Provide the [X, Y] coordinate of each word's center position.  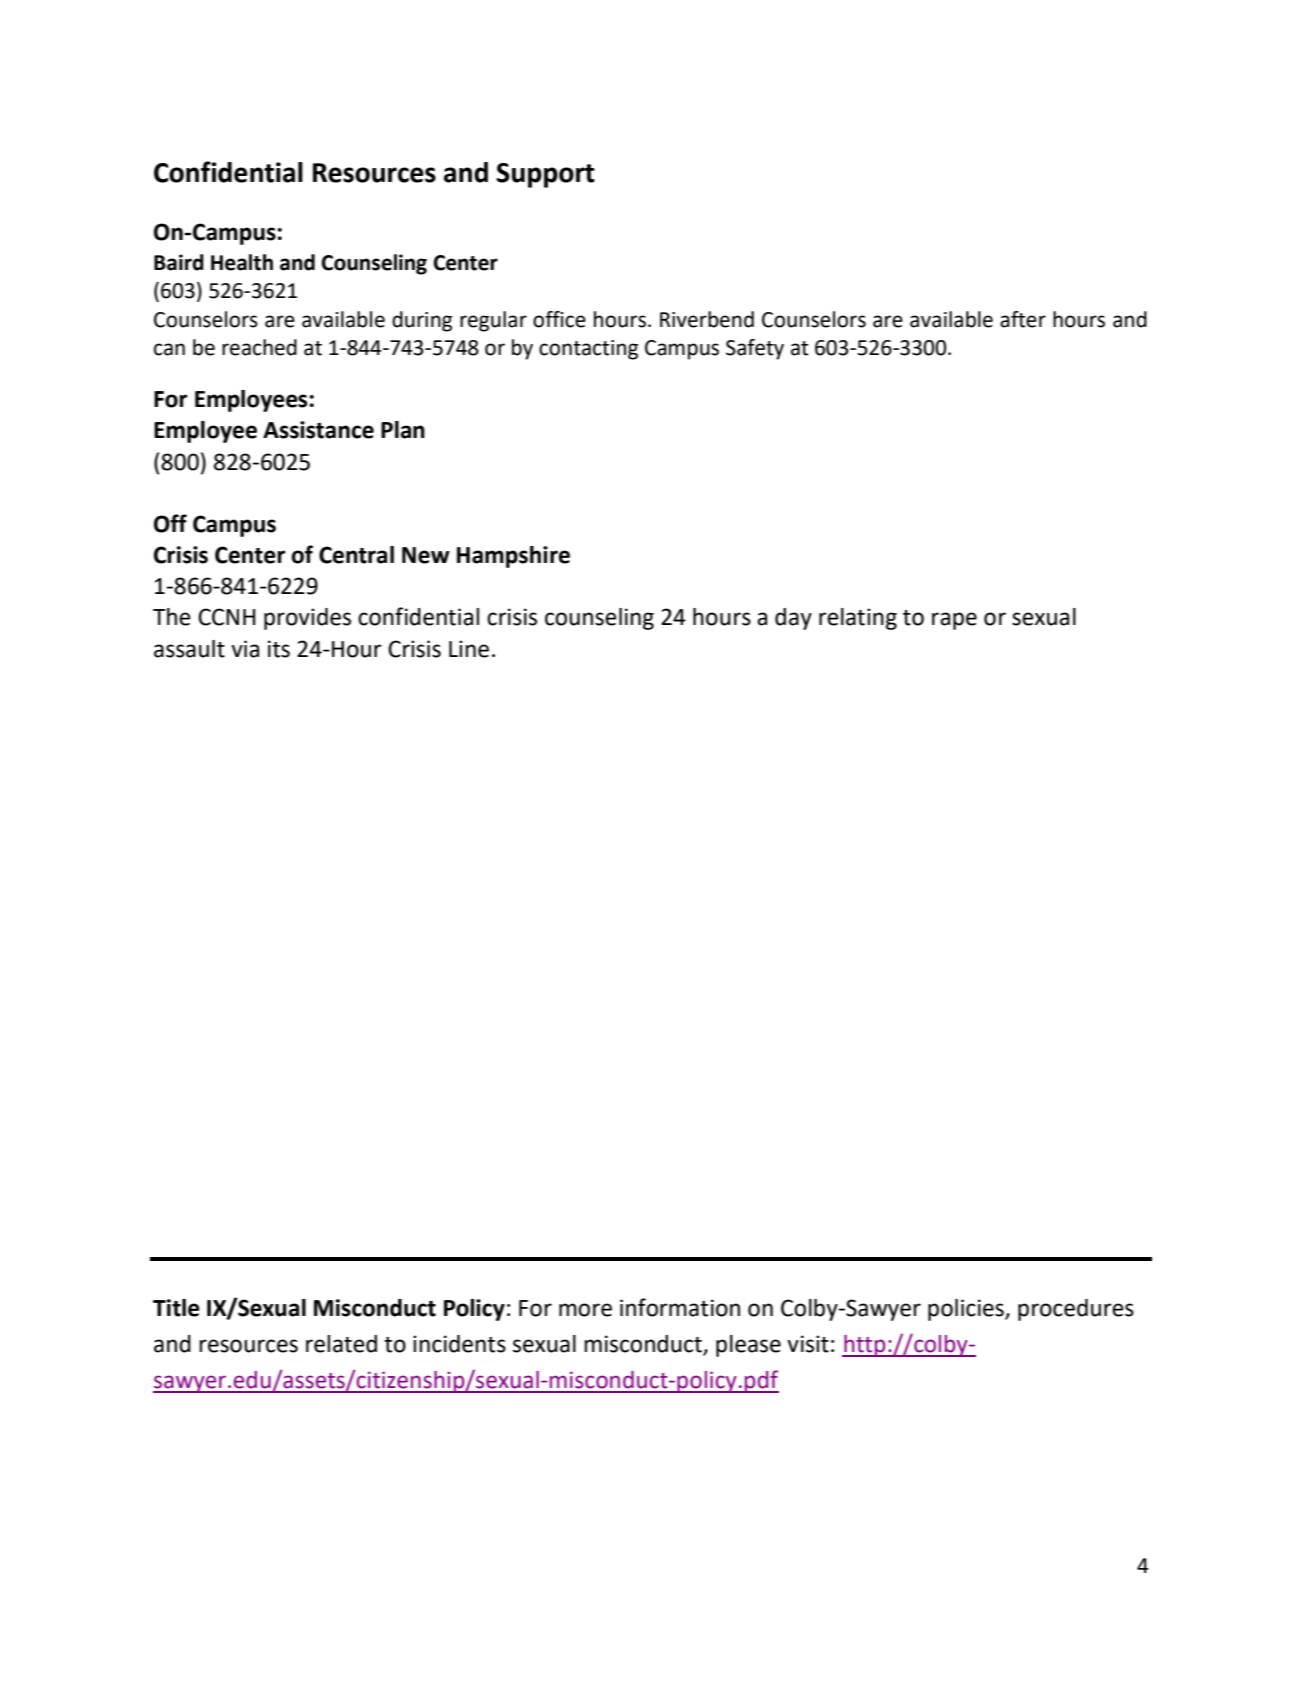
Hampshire [513, 557]
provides [307, 619]
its [279, 649]
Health [242, 262]
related [341, 1344]
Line [469, 649]
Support [546, 175]
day [793, 619]
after [1023, 319]
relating [858, 619]
